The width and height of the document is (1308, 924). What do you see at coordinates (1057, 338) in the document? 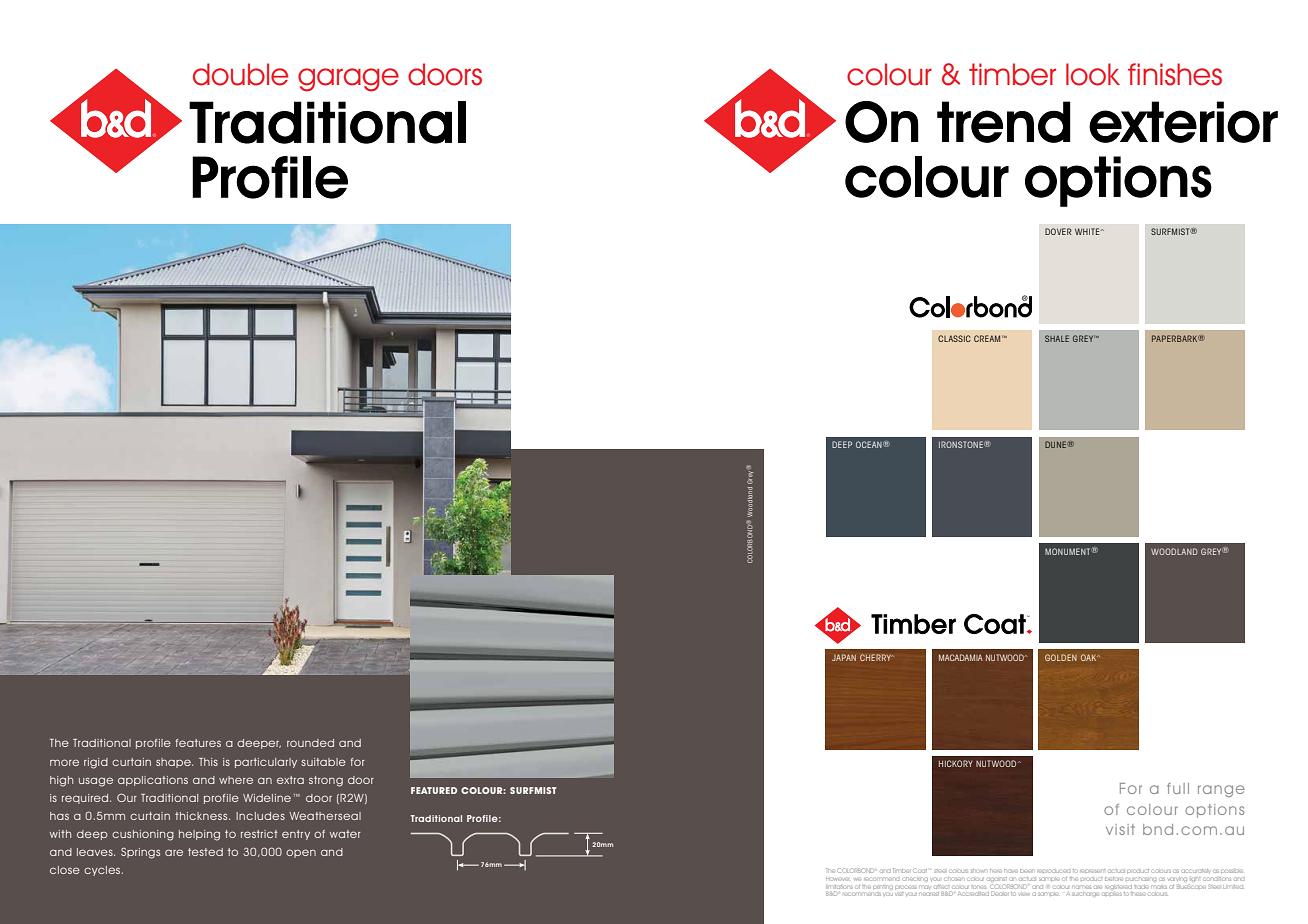
I see `SHALE` at bounding box center [1057, 338].
